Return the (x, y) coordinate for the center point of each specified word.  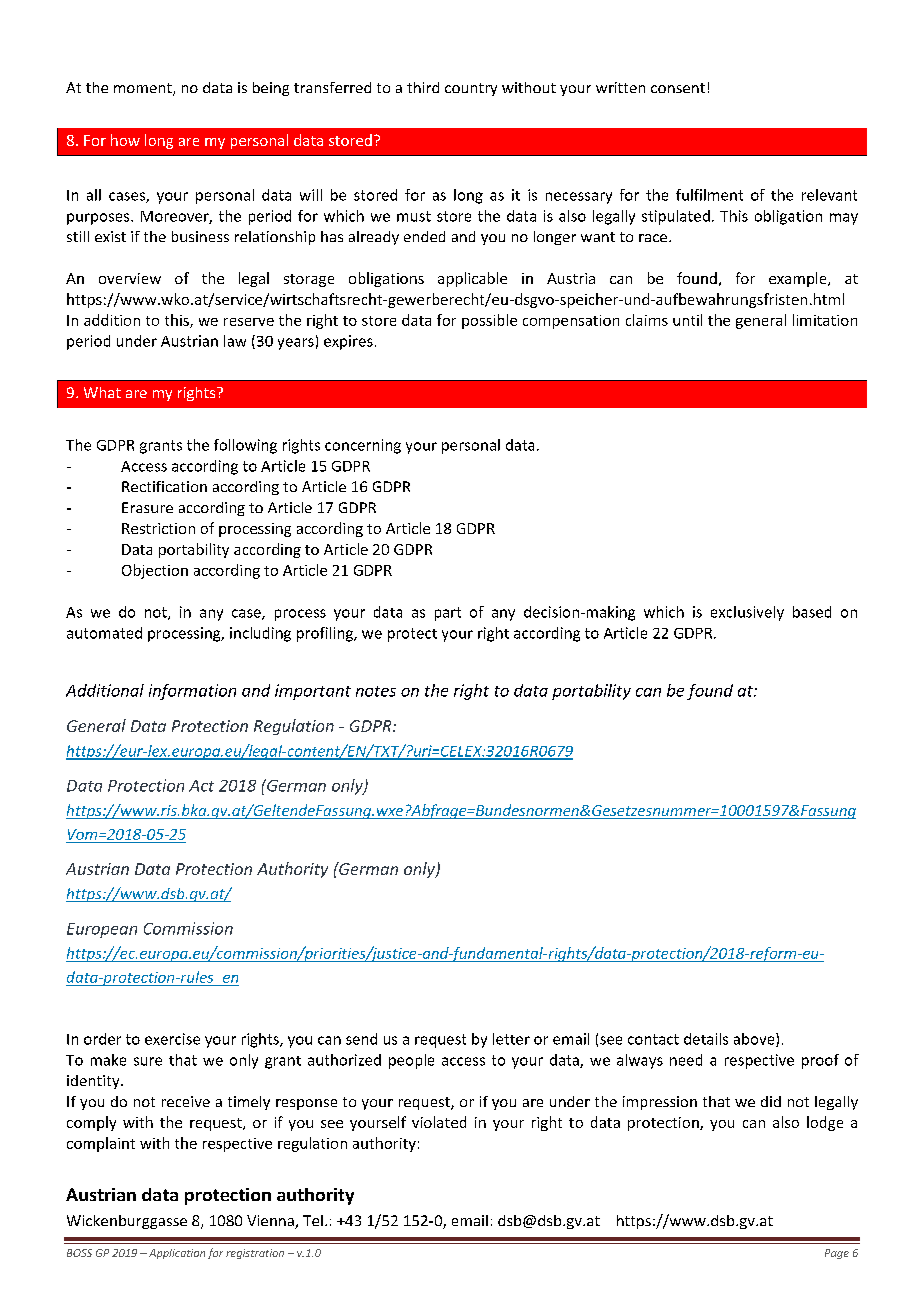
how (125, 140)
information (192, 692)
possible (489, 321)
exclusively (747, 613)
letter (511, 1039)
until (687, 320)
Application (175, 1254)
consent (678, 88)
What (102, 392)
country (471, 89)
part (448, 614)
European (102, 930)
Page (837, 1254)
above (755, 1040)
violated (439, 1122)
